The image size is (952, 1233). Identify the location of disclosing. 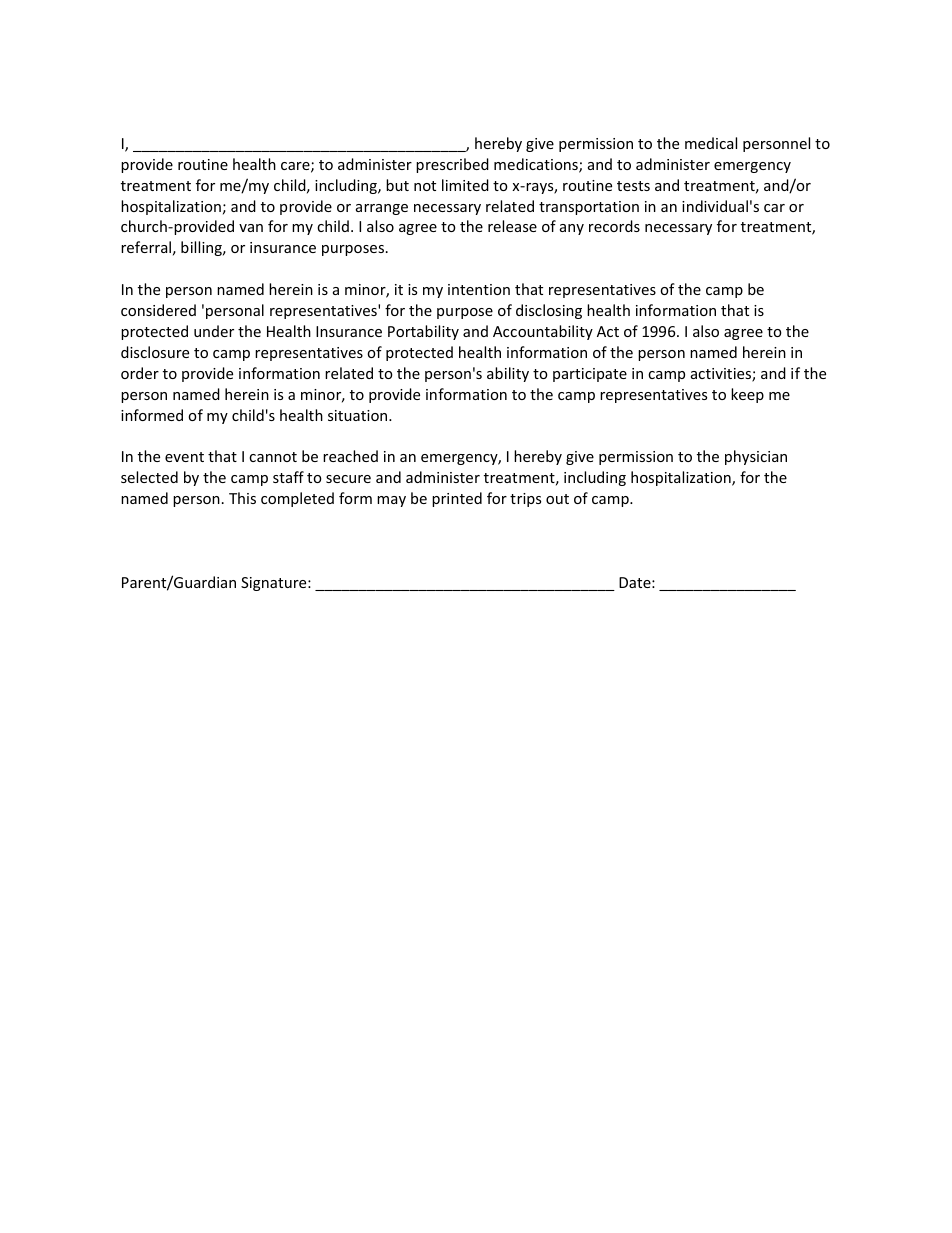
(549, 311).
